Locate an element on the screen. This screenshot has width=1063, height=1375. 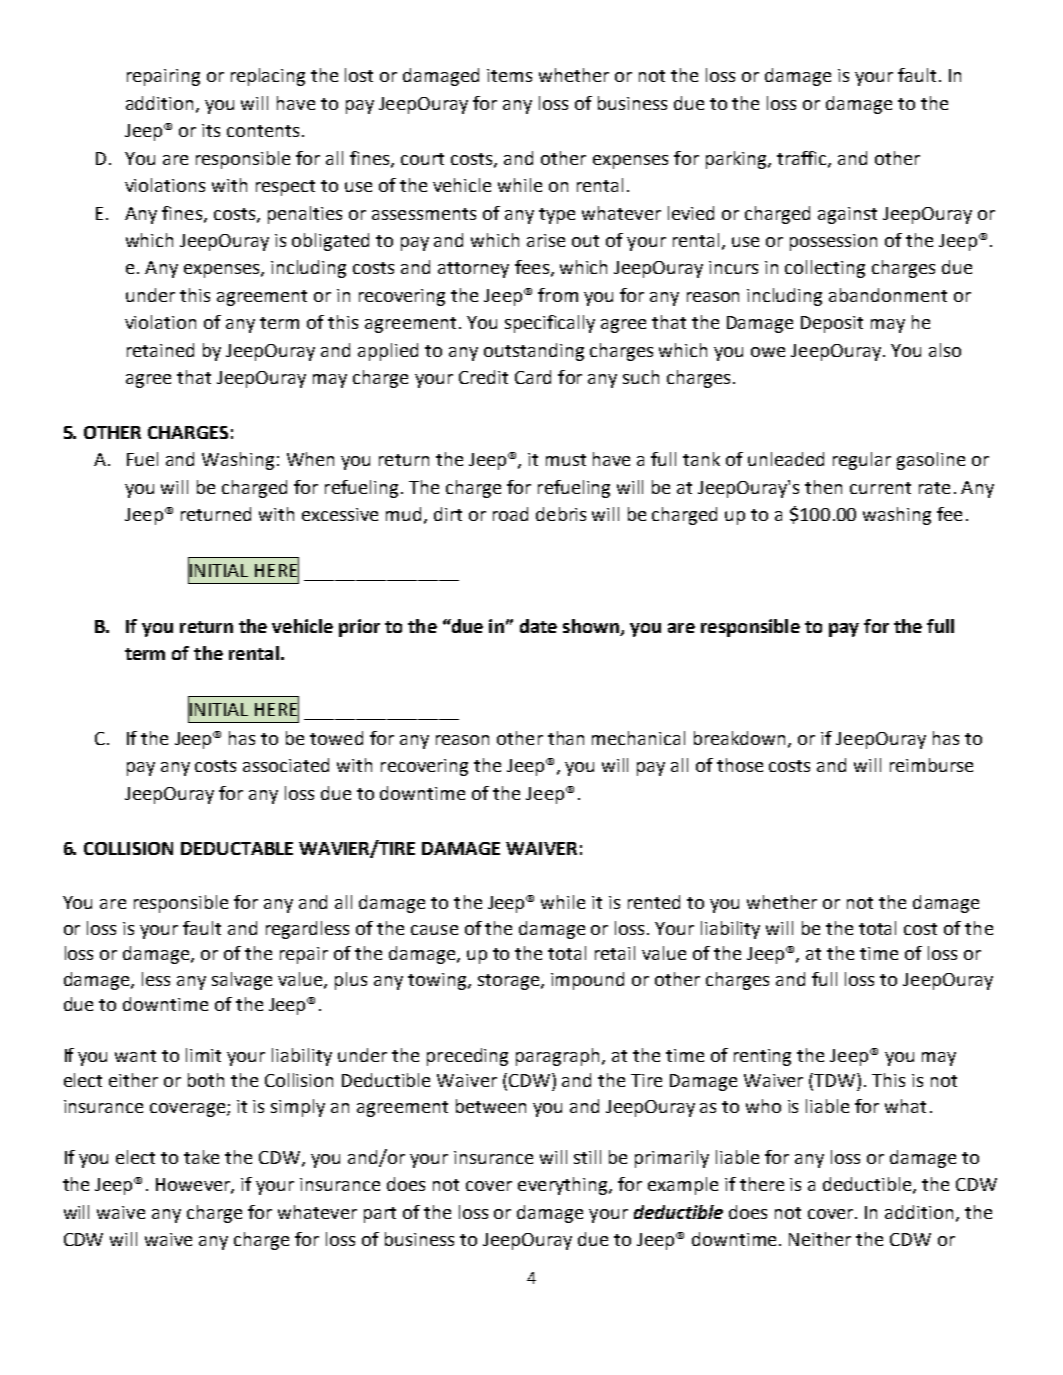
its is located at coordinates (211, 130).
